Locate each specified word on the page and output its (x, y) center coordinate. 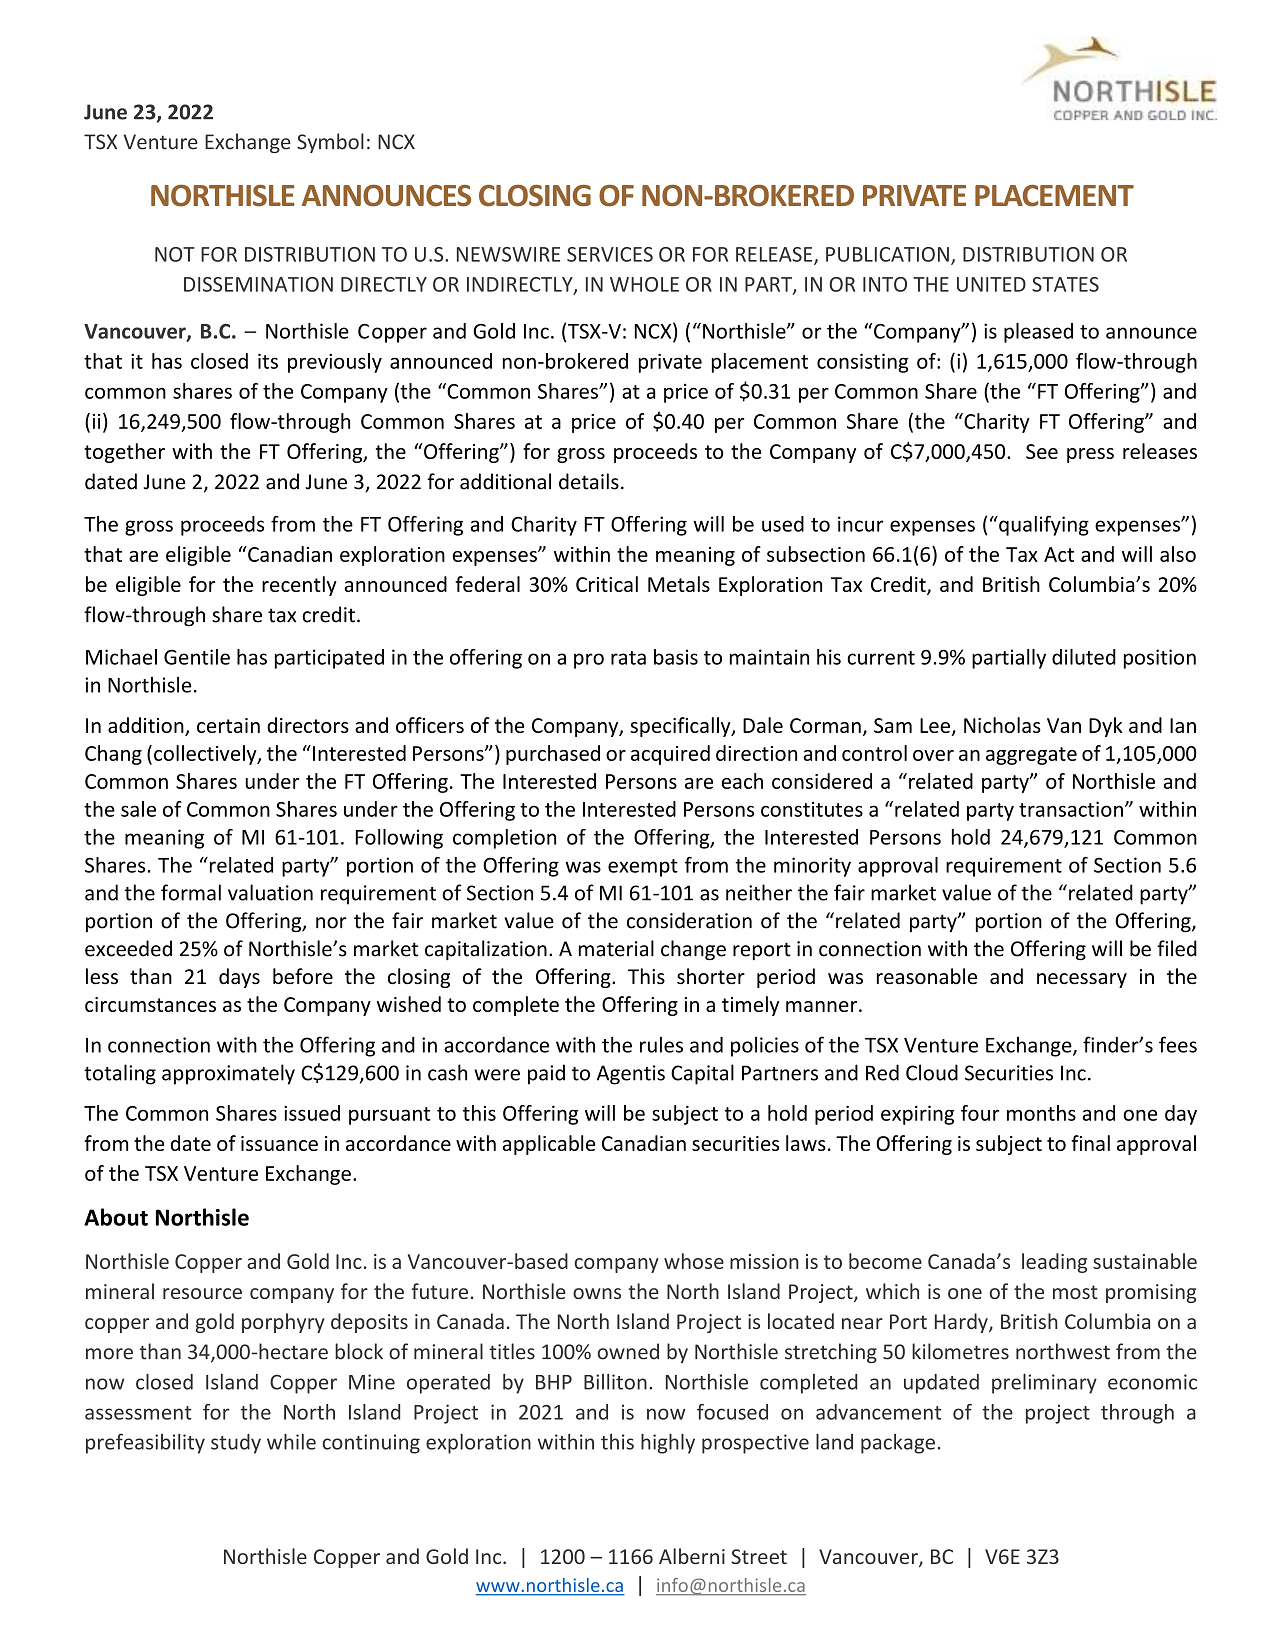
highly (668, 1444)
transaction (1071, 809)
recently (299, 586)
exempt (643, 868)
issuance (279, 1143)
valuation (270, 892)
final (1090, 1143)
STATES (1065, 284)
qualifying (1043, 526)
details (589, 481)
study (236, 1444)
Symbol (330, 143)
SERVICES (610, 254)
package (898, 1444)
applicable (549, 1145)
